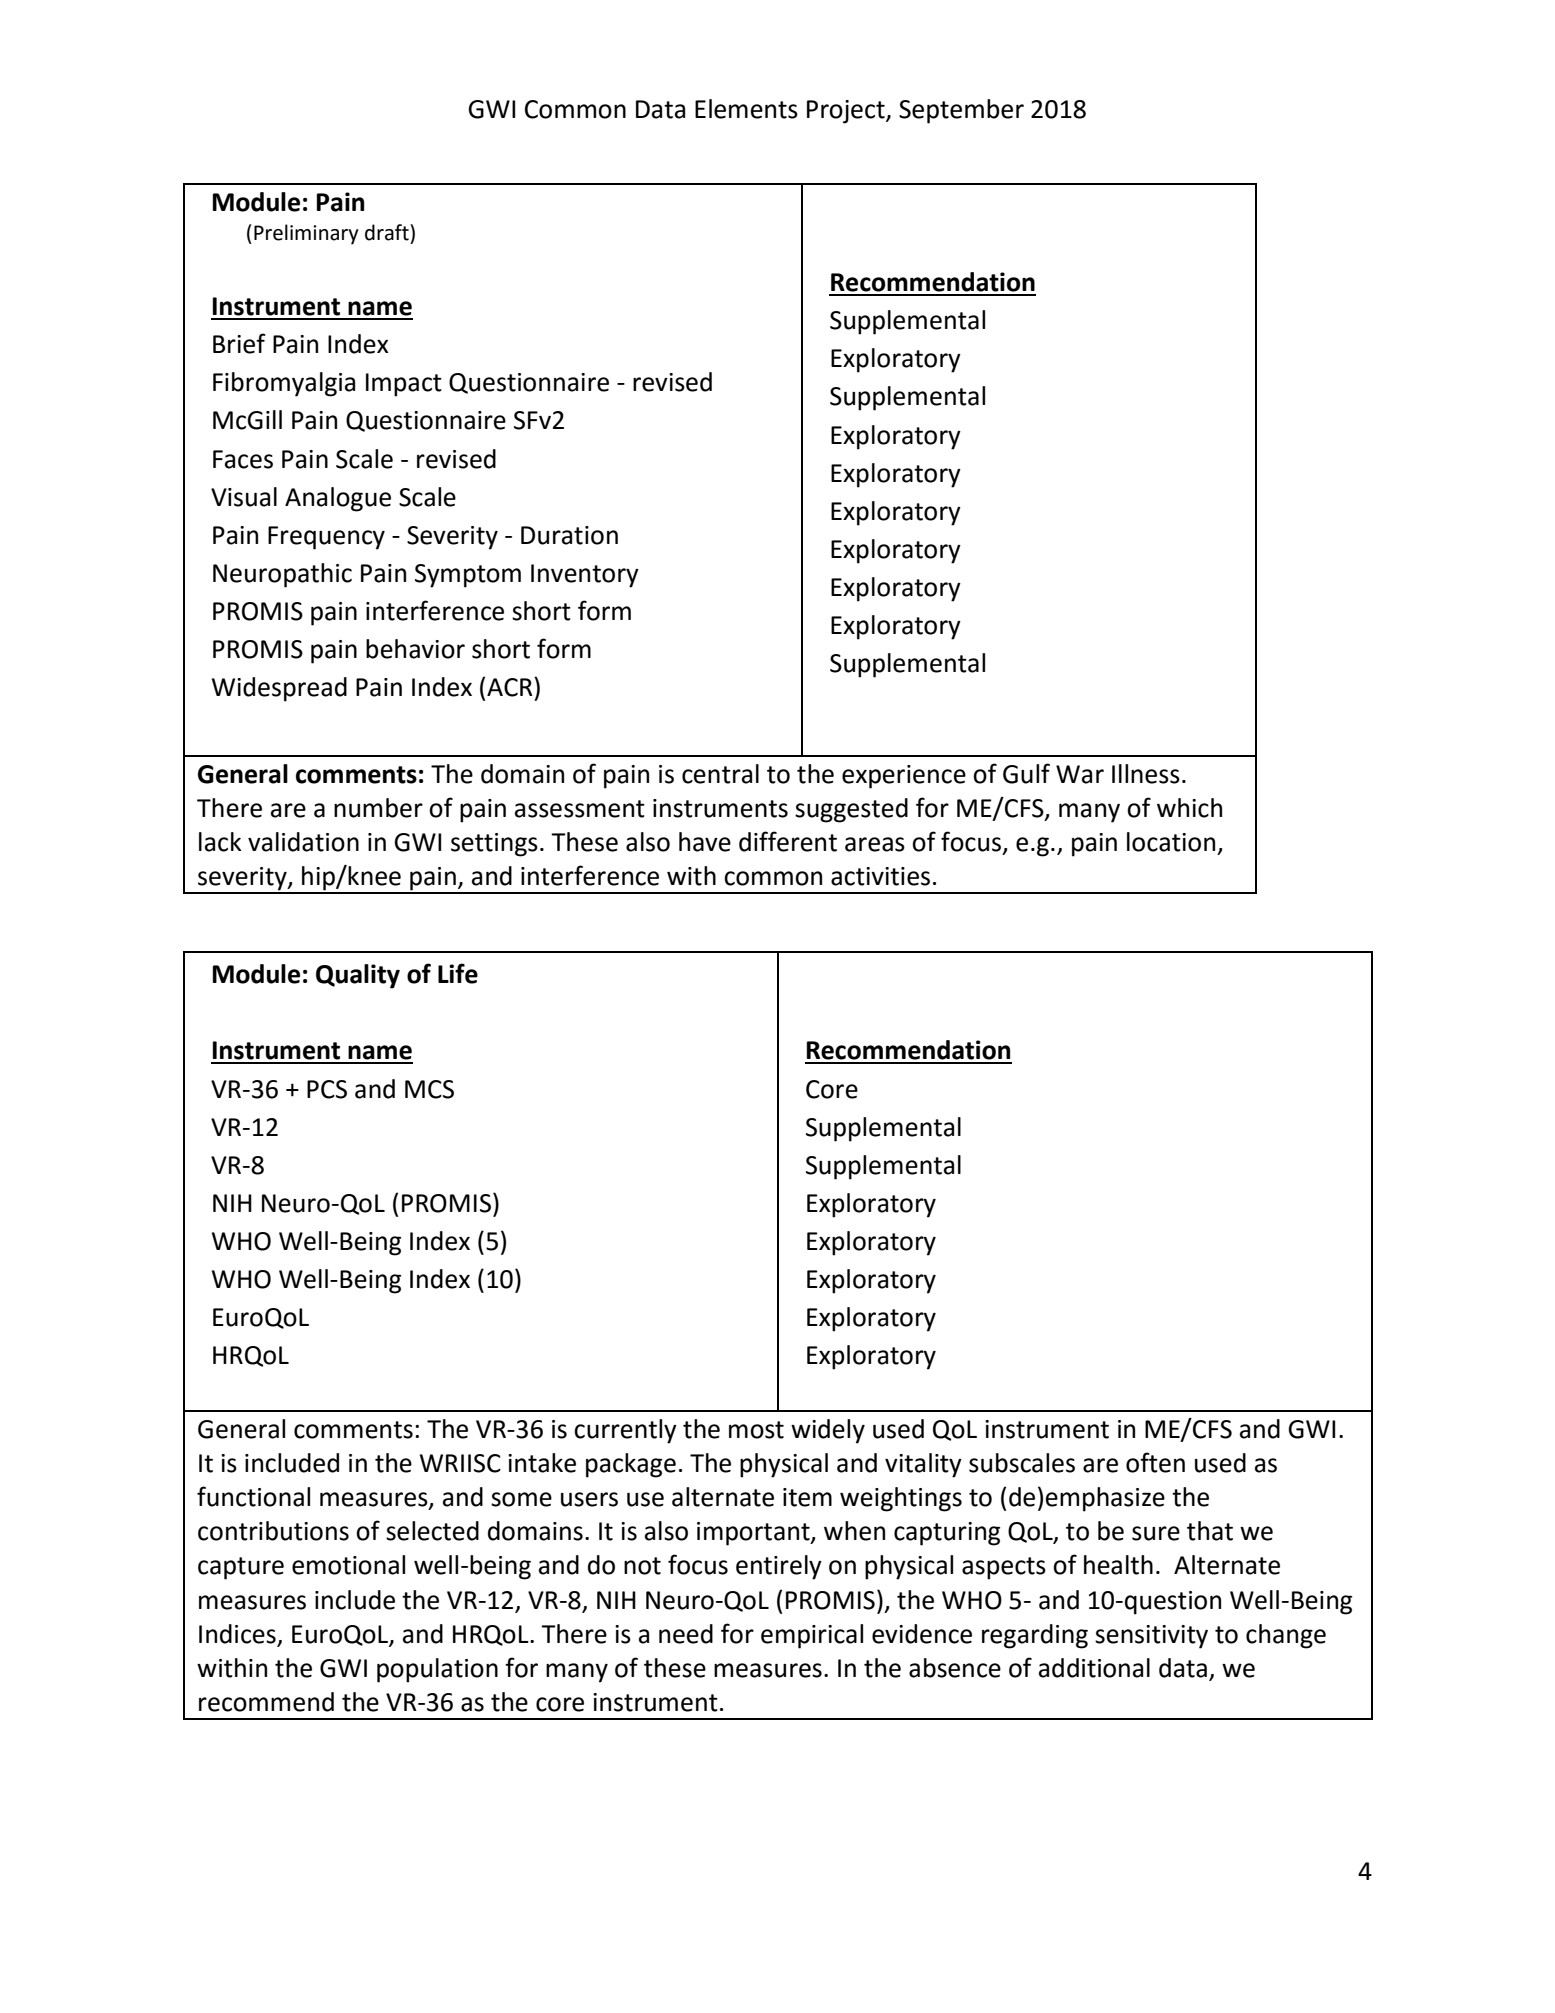 Image resolution: width=1555 pixels, height=2013 pixels. I want to click on empirical, so click(812, 1636).
